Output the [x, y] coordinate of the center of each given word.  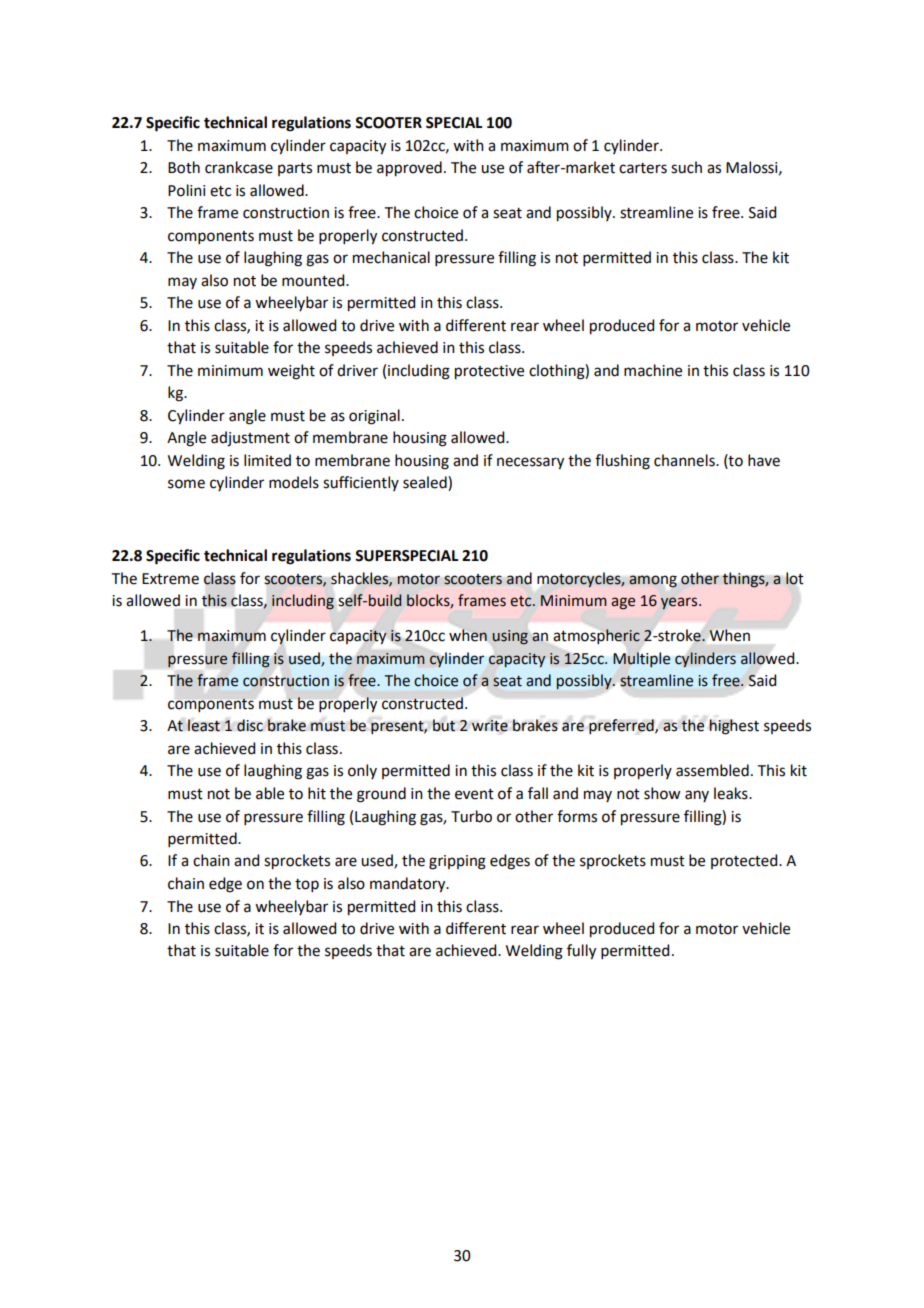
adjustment [250, 439]
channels [685, 460]
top [307, 885]
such [686, 167]
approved [409, 169]
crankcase [239, 167]
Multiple [641, 659]
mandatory [409, 885]
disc [250, 725]
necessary [530, 463]
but [444, 725]
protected [745, 861]
